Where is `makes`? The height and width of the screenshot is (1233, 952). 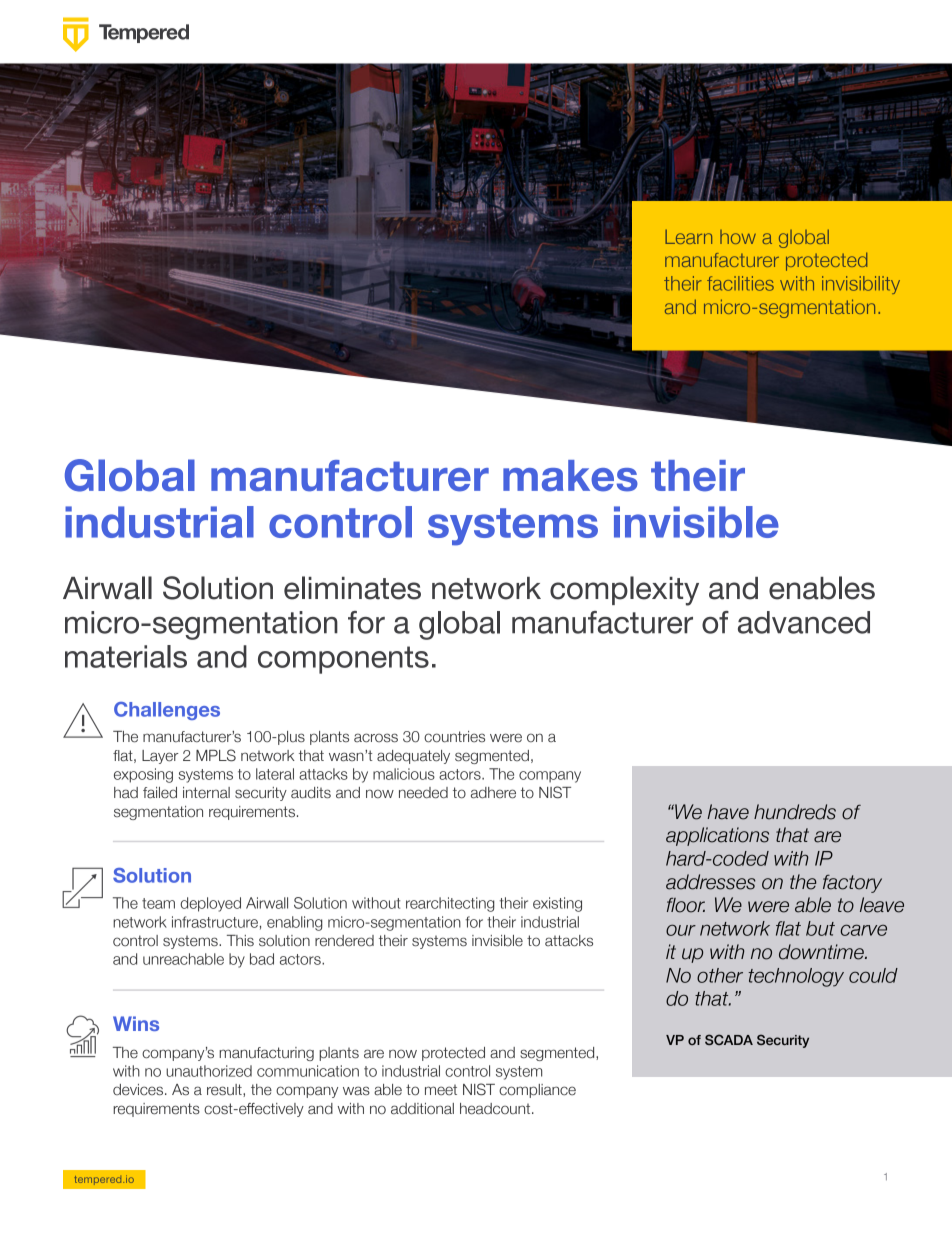 makes is located at coordinates (570, 476).
